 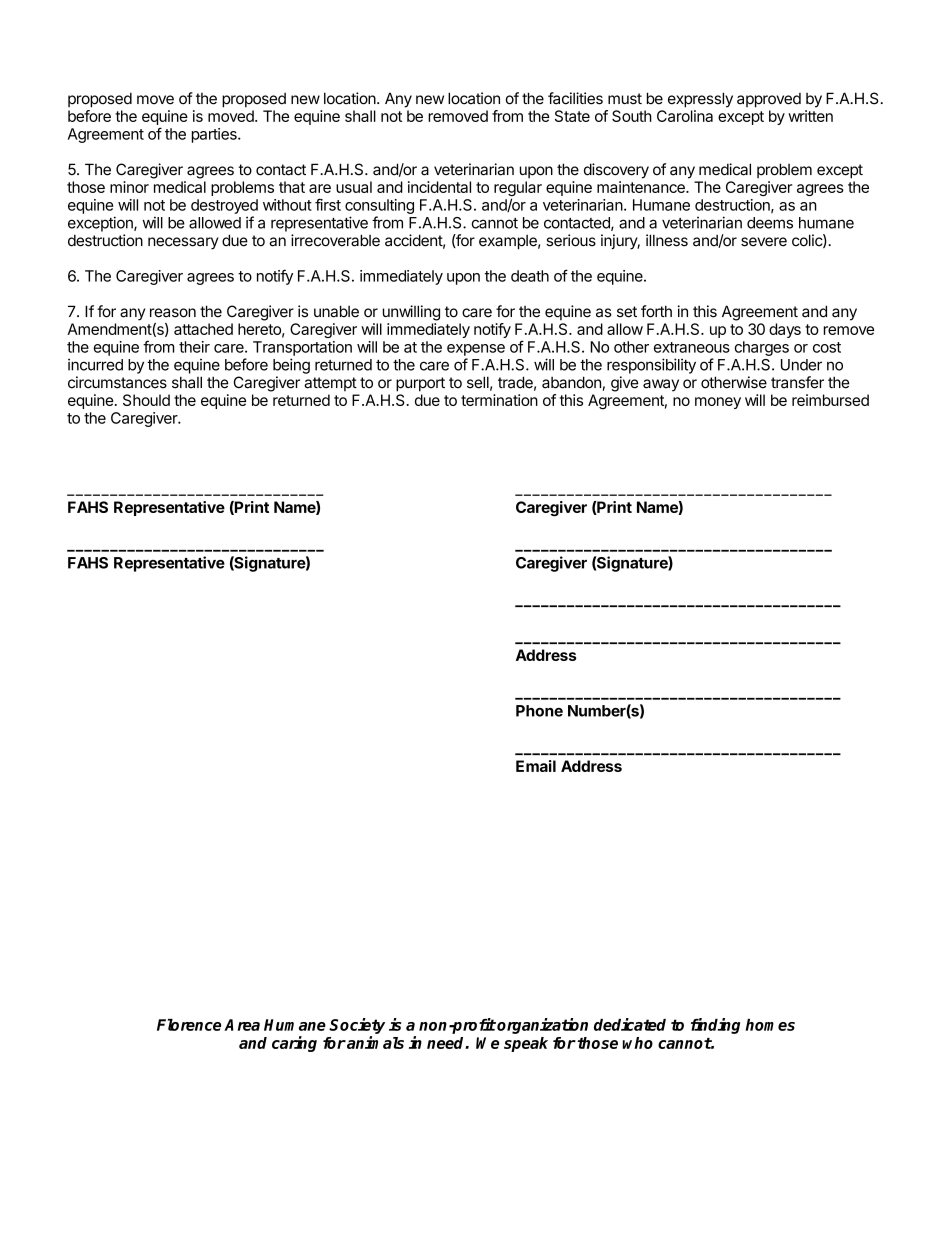 What do you see at coordinates (718, 403) in the page?
I see `money` at bounding box center [718, 403].
